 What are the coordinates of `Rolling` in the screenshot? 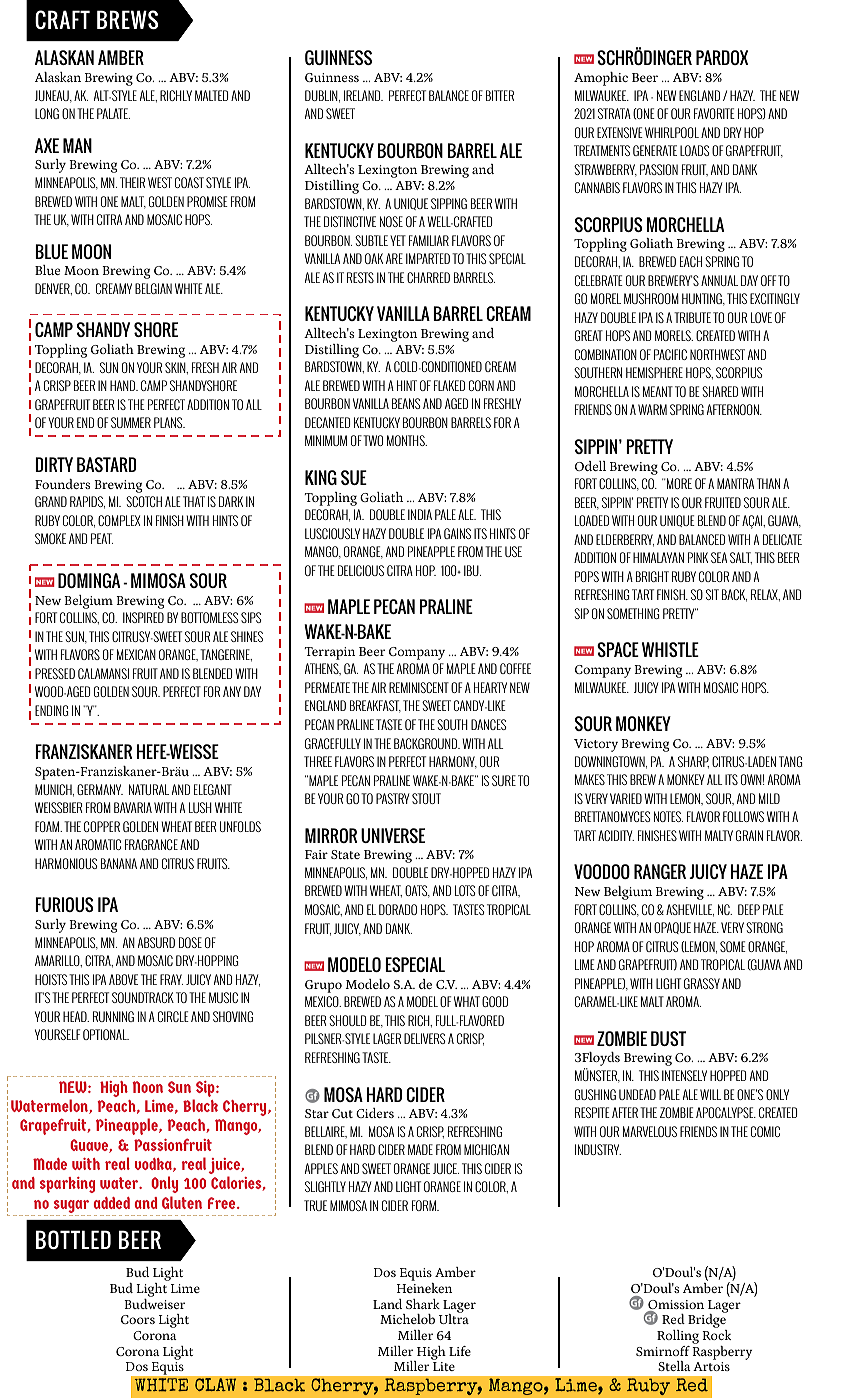 It's located at (678, 1338).
